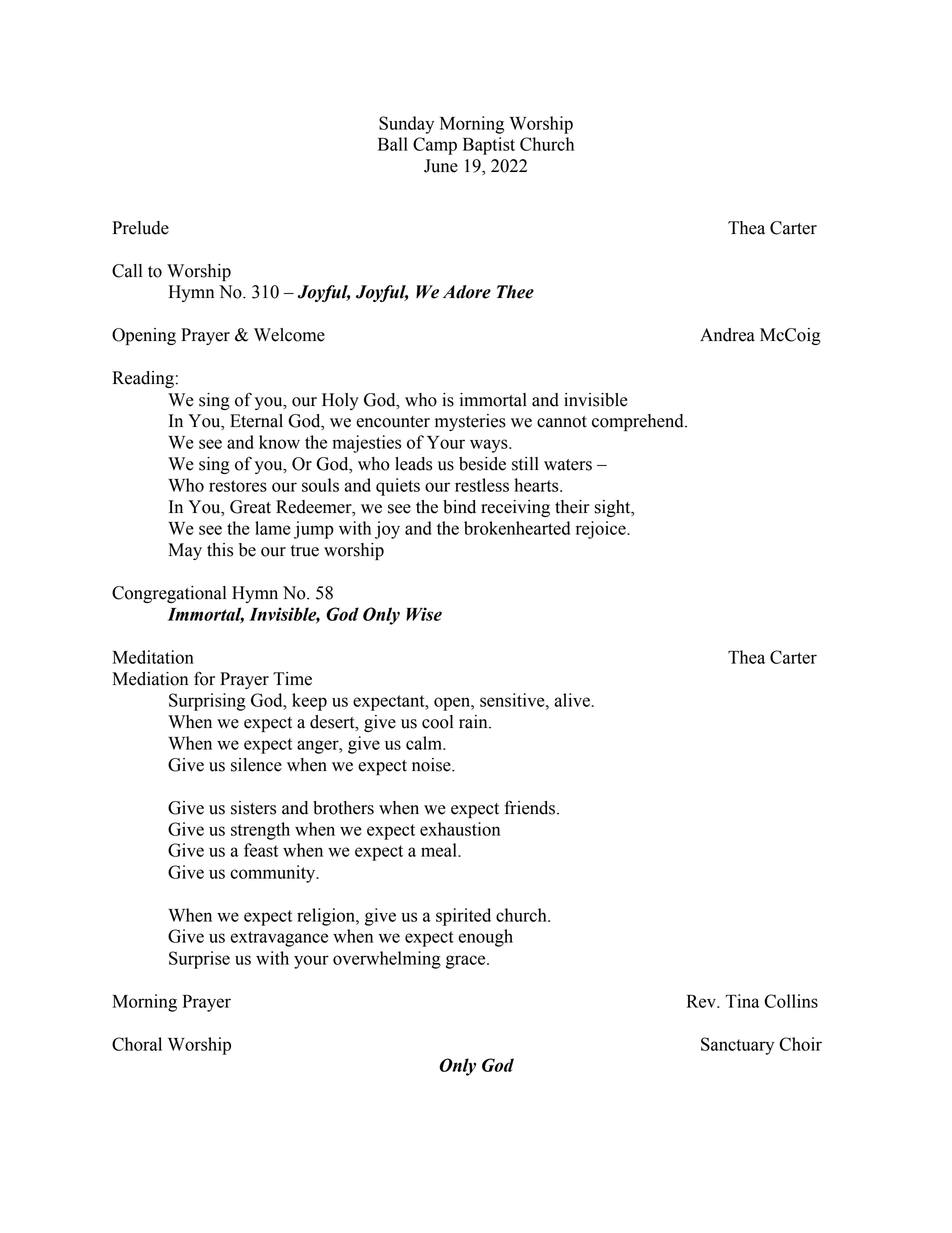  I want to click on sisters, so click(253, 808).
